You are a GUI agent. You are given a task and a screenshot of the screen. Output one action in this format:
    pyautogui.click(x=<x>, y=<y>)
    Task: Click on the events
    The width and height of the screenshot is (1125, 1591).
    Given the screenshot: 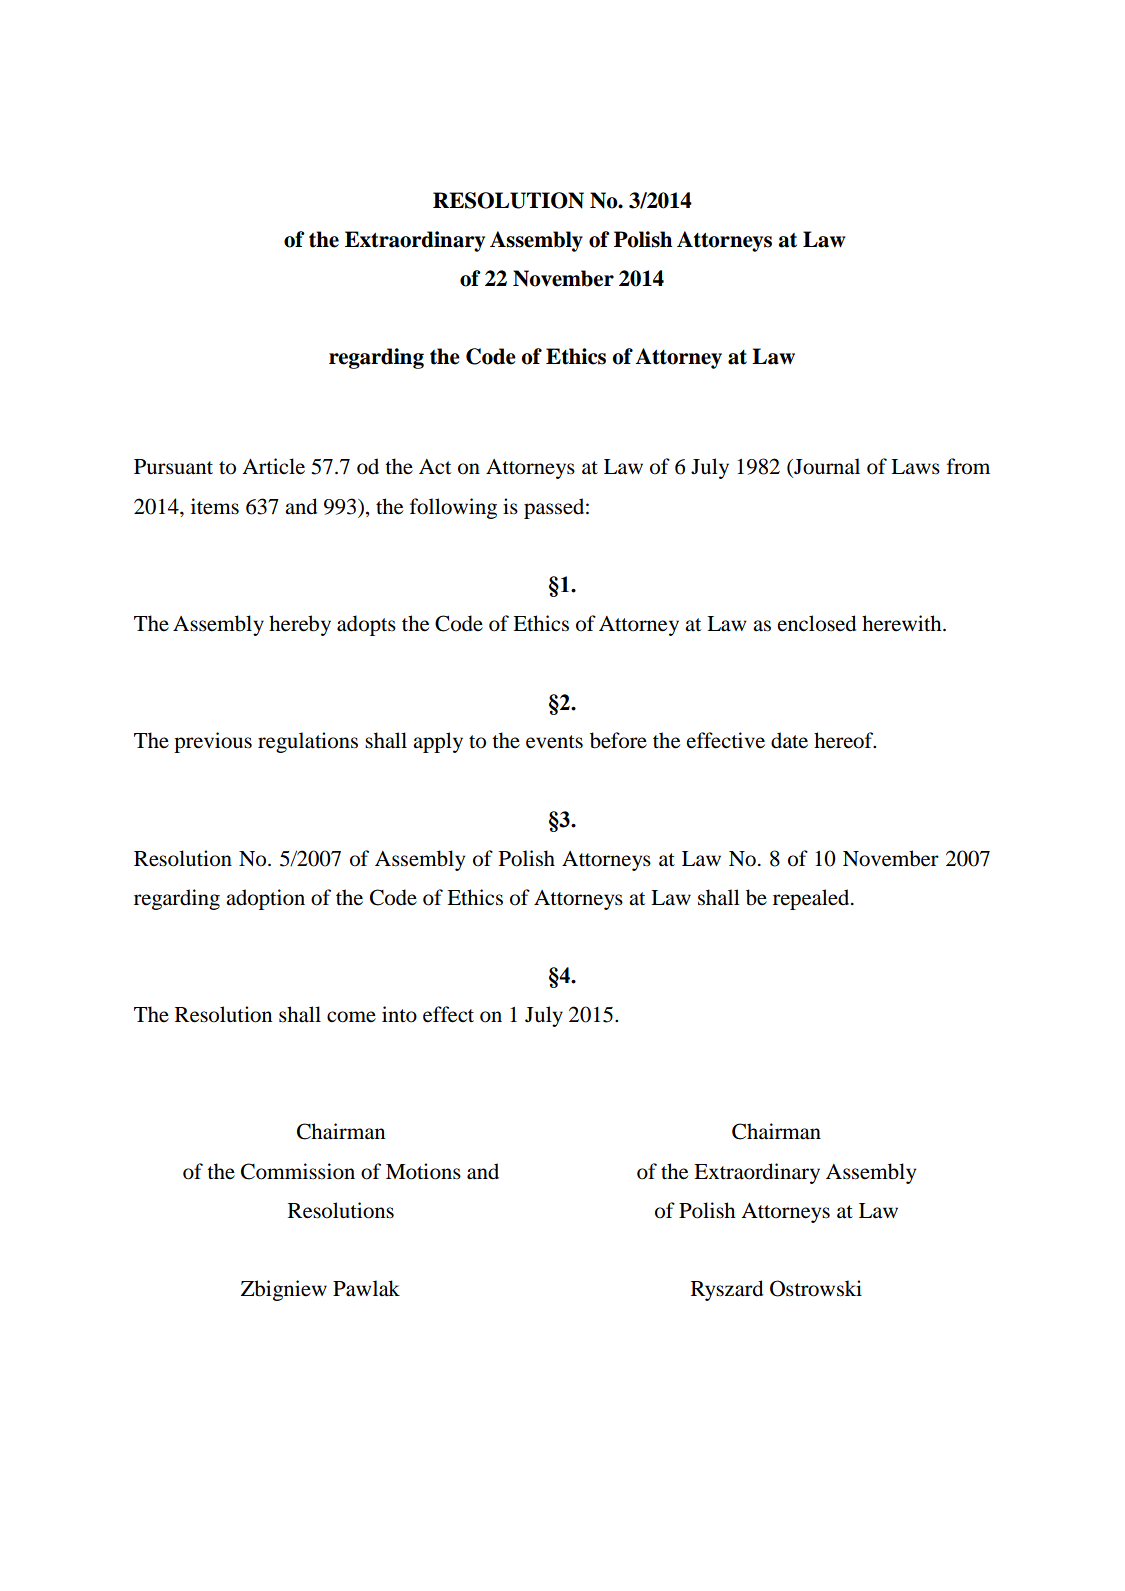 What is the action you would take?
    pyautogui.click(x=554, y=742)
